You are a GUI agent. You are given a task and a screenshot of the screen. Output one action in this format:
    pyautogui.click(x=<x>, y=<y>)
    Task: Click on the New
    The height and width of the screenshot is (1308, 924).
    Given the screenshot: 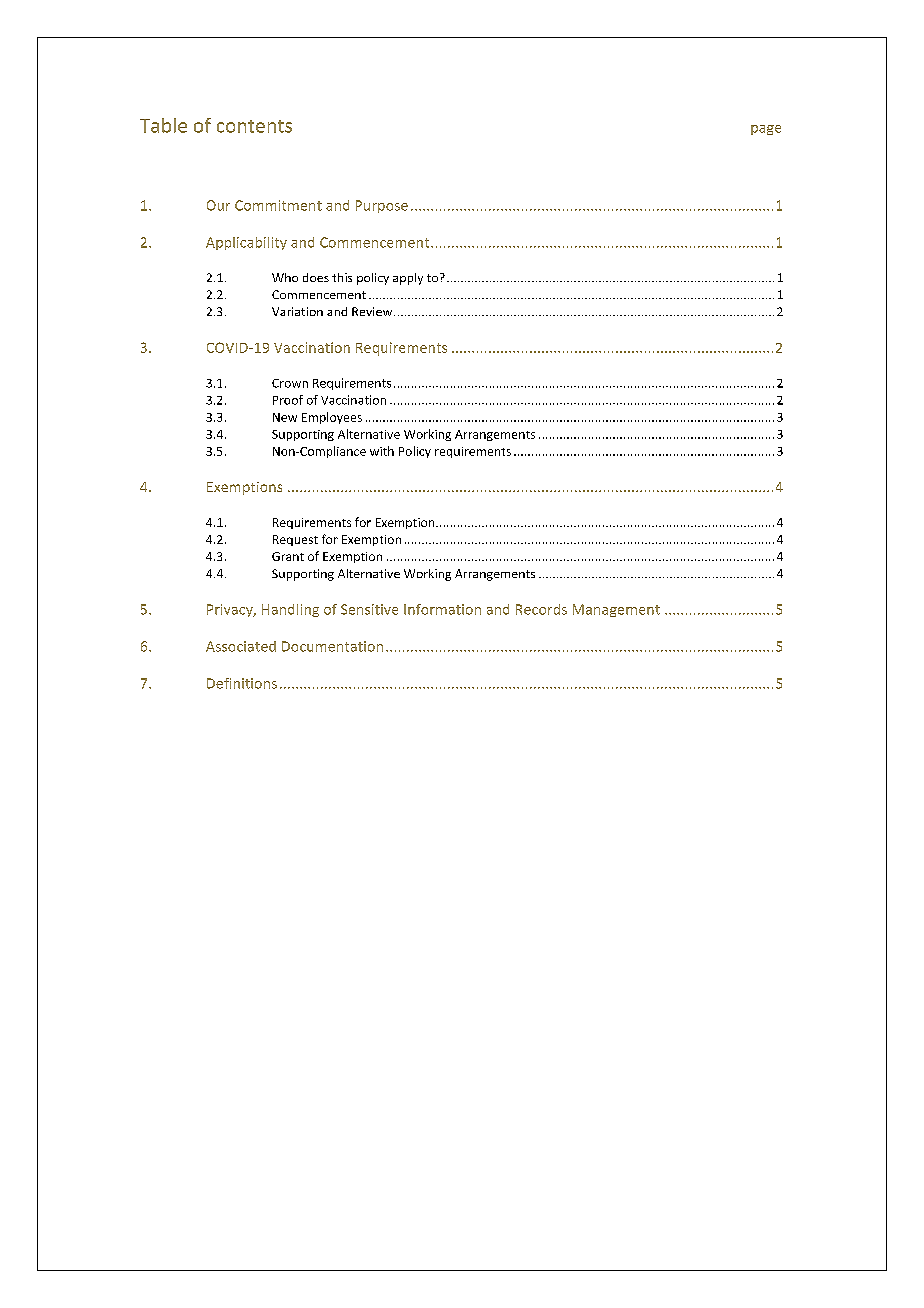 What is the action you would take?
    pyautogui.click(x=285, y=417)
